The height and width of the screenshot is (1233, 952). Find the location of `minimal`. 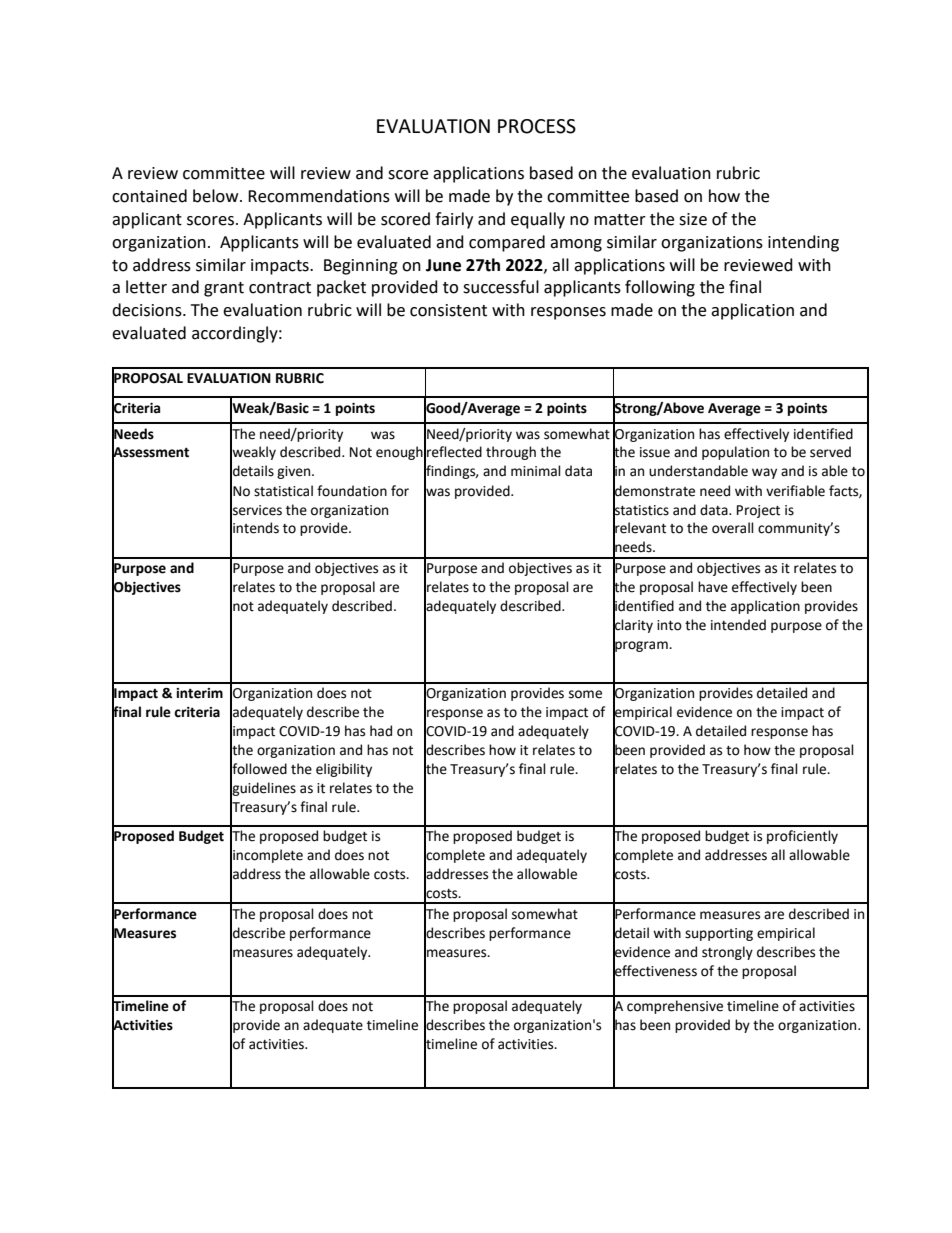

minimal is located at coordinates (536, 471).
